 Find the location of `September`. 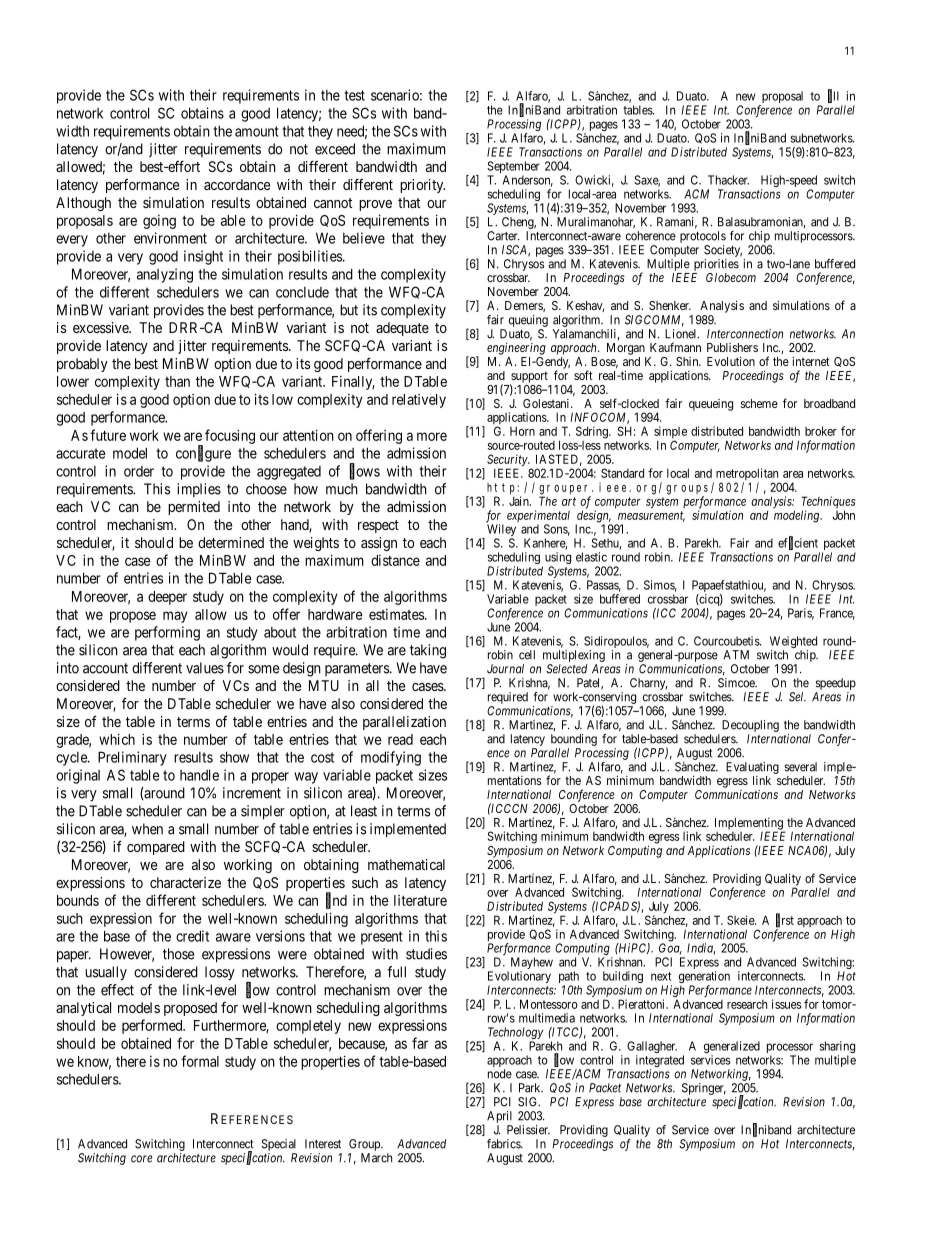

September is located at coordinates (513, 168).
